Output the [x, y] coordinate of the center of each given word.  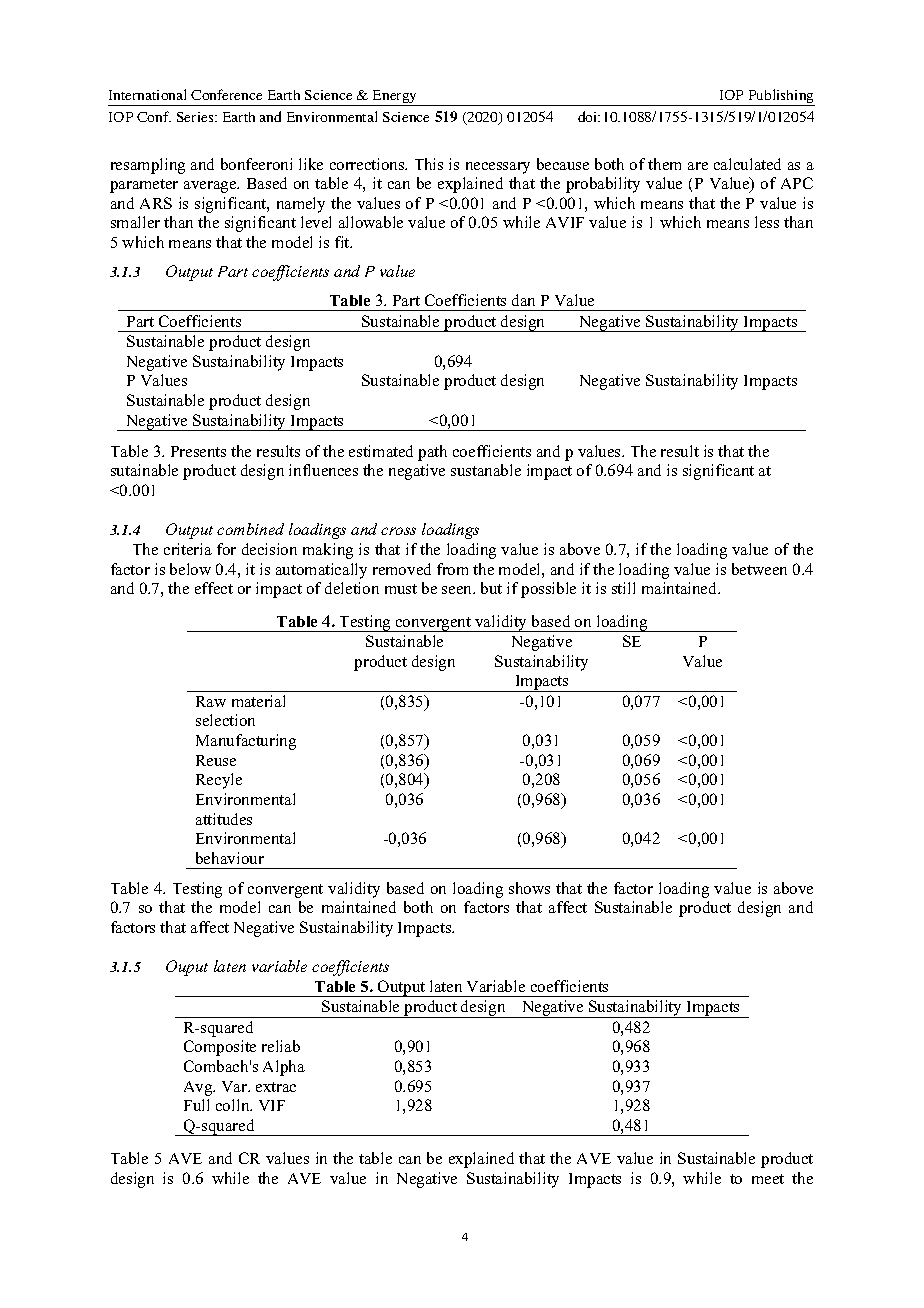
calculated [747, 164]
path [432, 453]
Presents [198, 451]
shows [529, 888]
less [767, 222]
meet [768, 1179]
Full [196, 1105]
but [491, 588]
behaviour [230, 858]
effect [214, 588]
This [429, 164]
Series [196, 117]
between [759, 569]
